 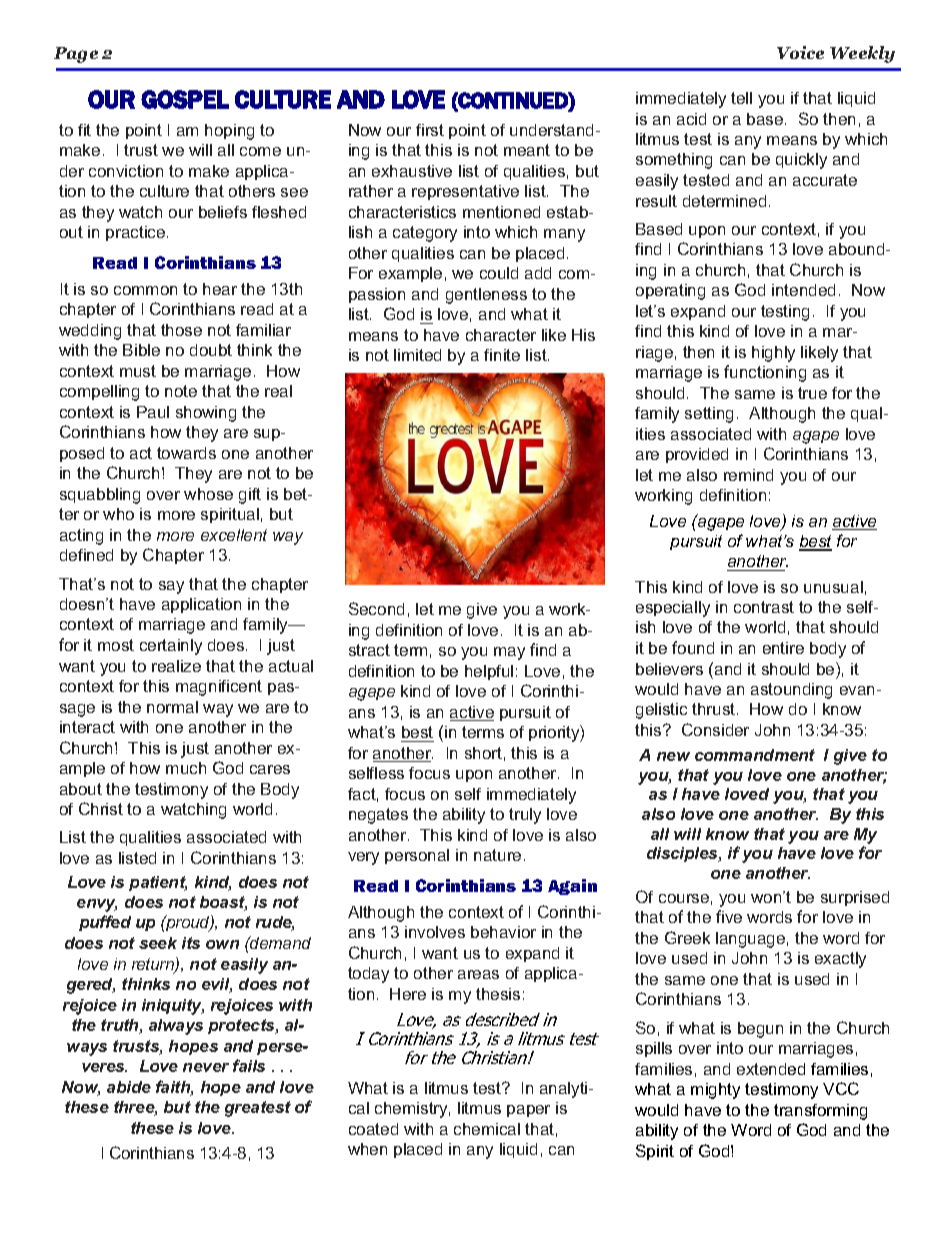 I want to click on commandment, so click(x=755, y=755).
